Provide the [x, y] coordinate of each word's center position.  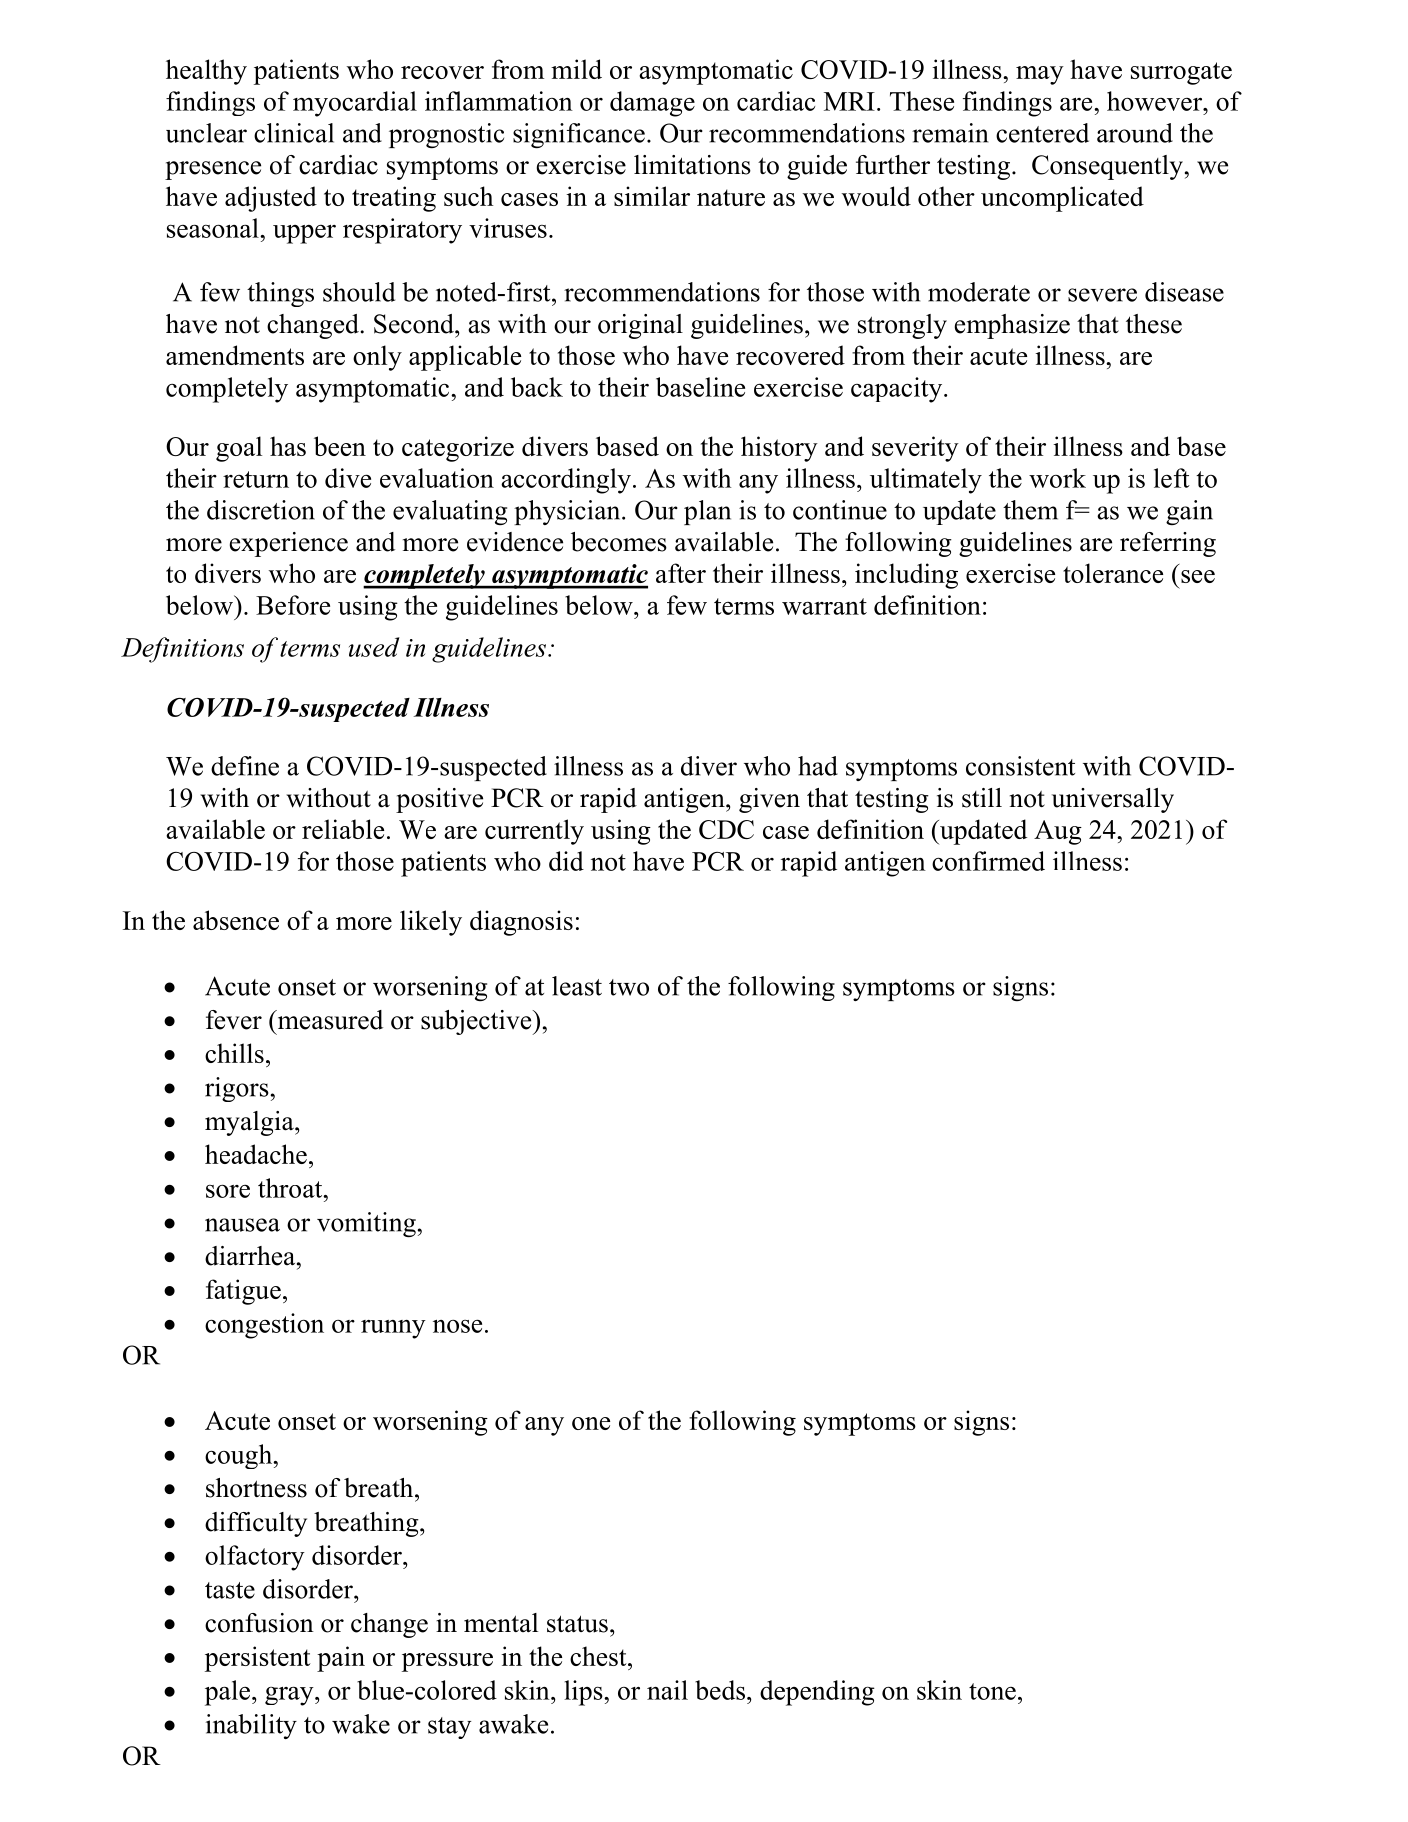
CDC [726, 829]
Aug [1058, 832]
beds [720, 1690]
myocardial [355, 104]
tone [992, 1691]
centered [1042, 133]
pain [341, 1659]
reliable [343, 829]
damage [652, 104]
